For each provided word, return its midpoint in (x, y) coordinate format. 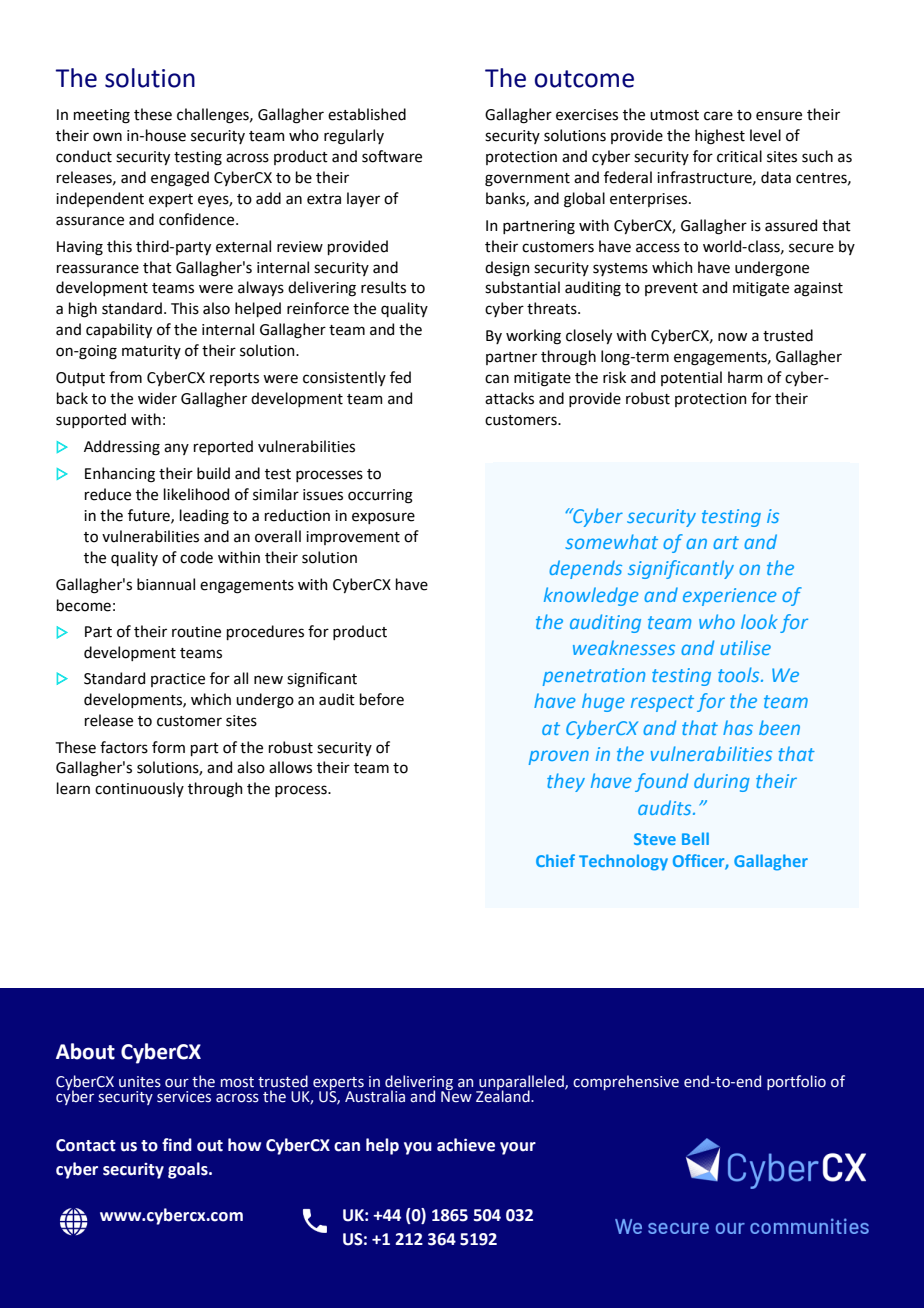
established (367, 114)
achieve (466, 1145)
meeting (102, 116)
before (382, 699)
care (718, 116)
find (177, 1145)
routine (196, 632)
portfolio (796, 1082)
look (759, 621)
